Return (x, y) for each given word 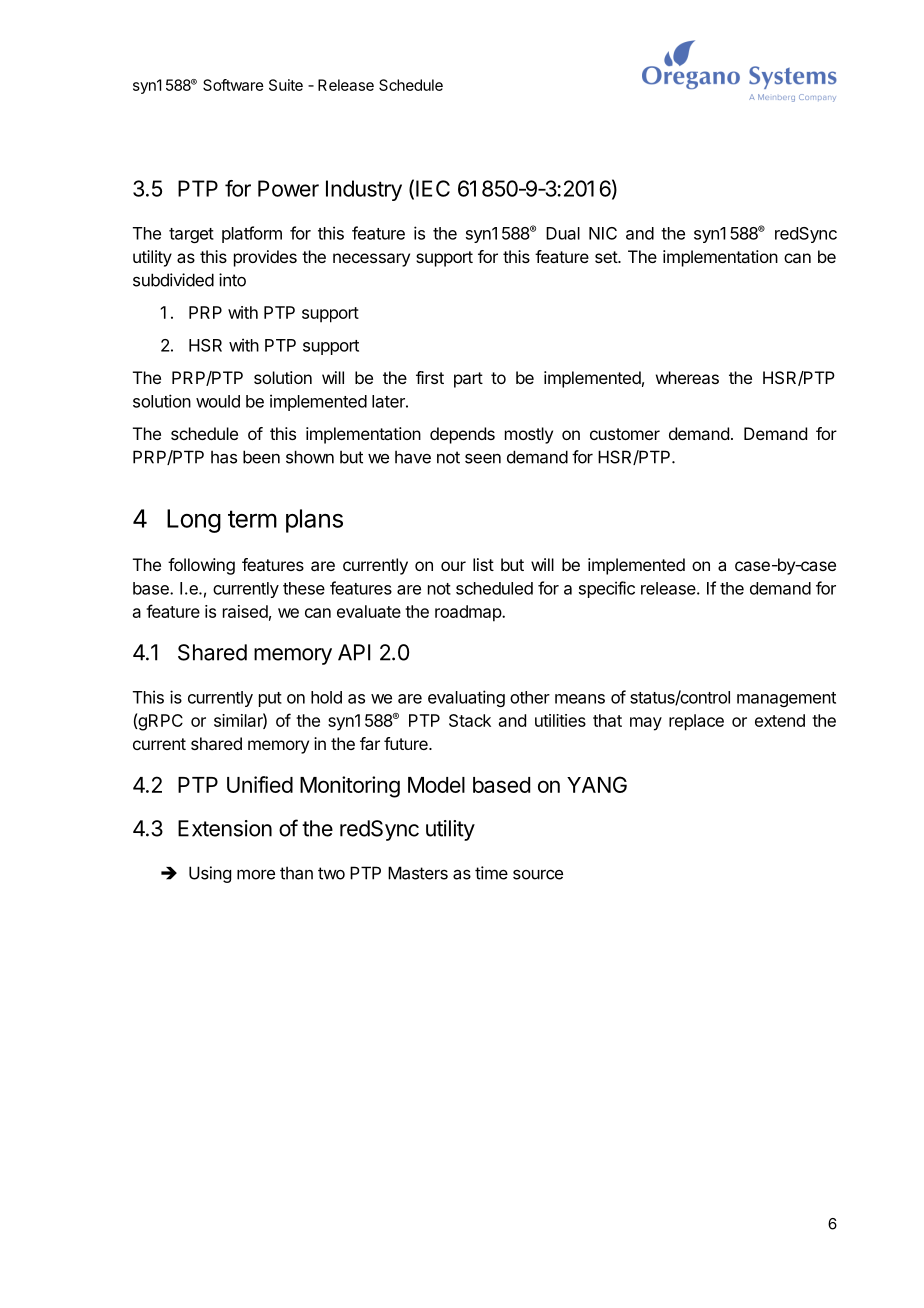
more (256, 874)
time (491, 873)
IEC (433, 188)
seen (483, 459)
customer (625, 434)
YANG (597, 784)
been (261, 457)
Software (233, 85)
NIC (603, 233)
